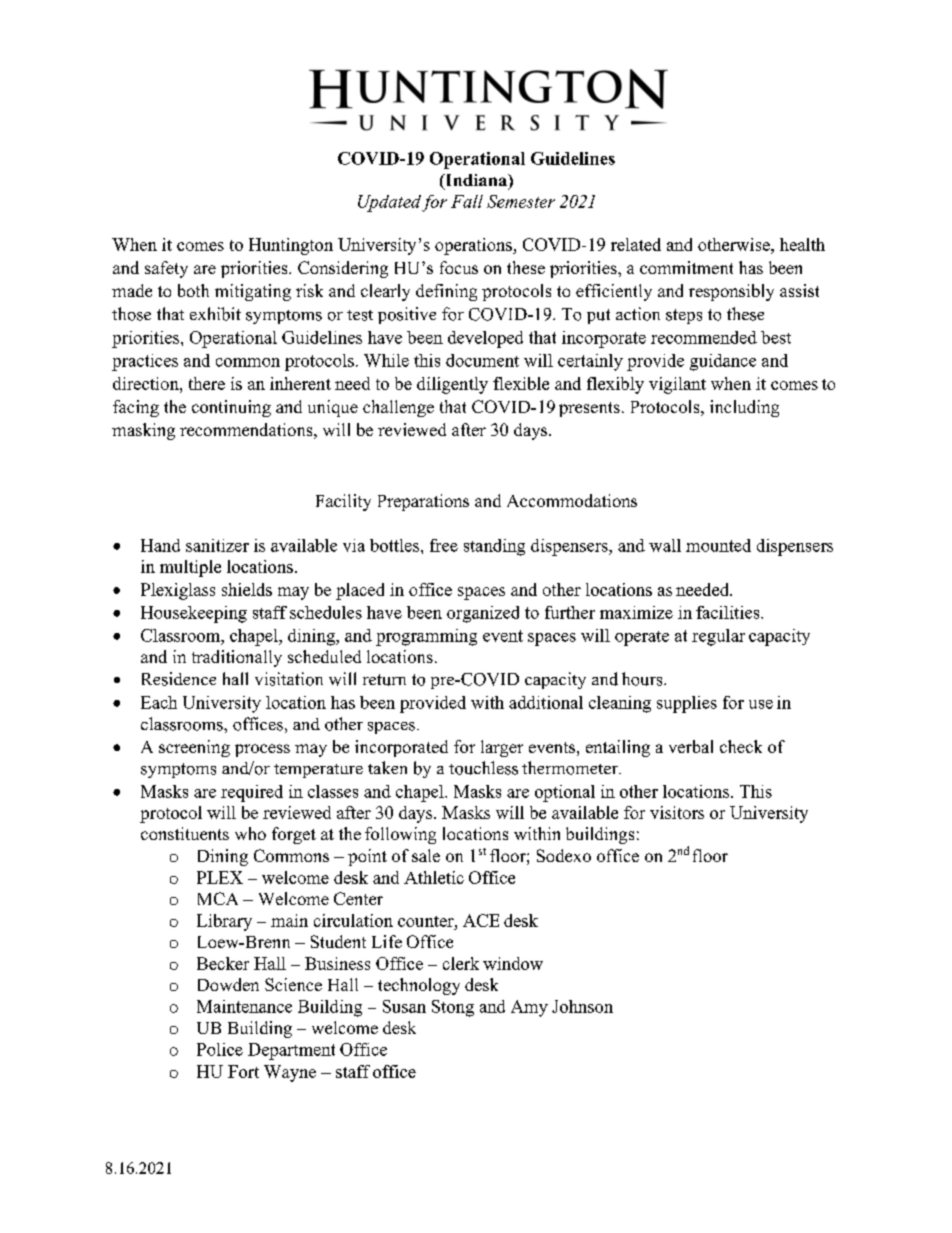 This screenshot has width=952, height=1233. What do you see at coordinates (686, 267) in the screenshot?
I see `commitment` at bounding box center [686, 267].
